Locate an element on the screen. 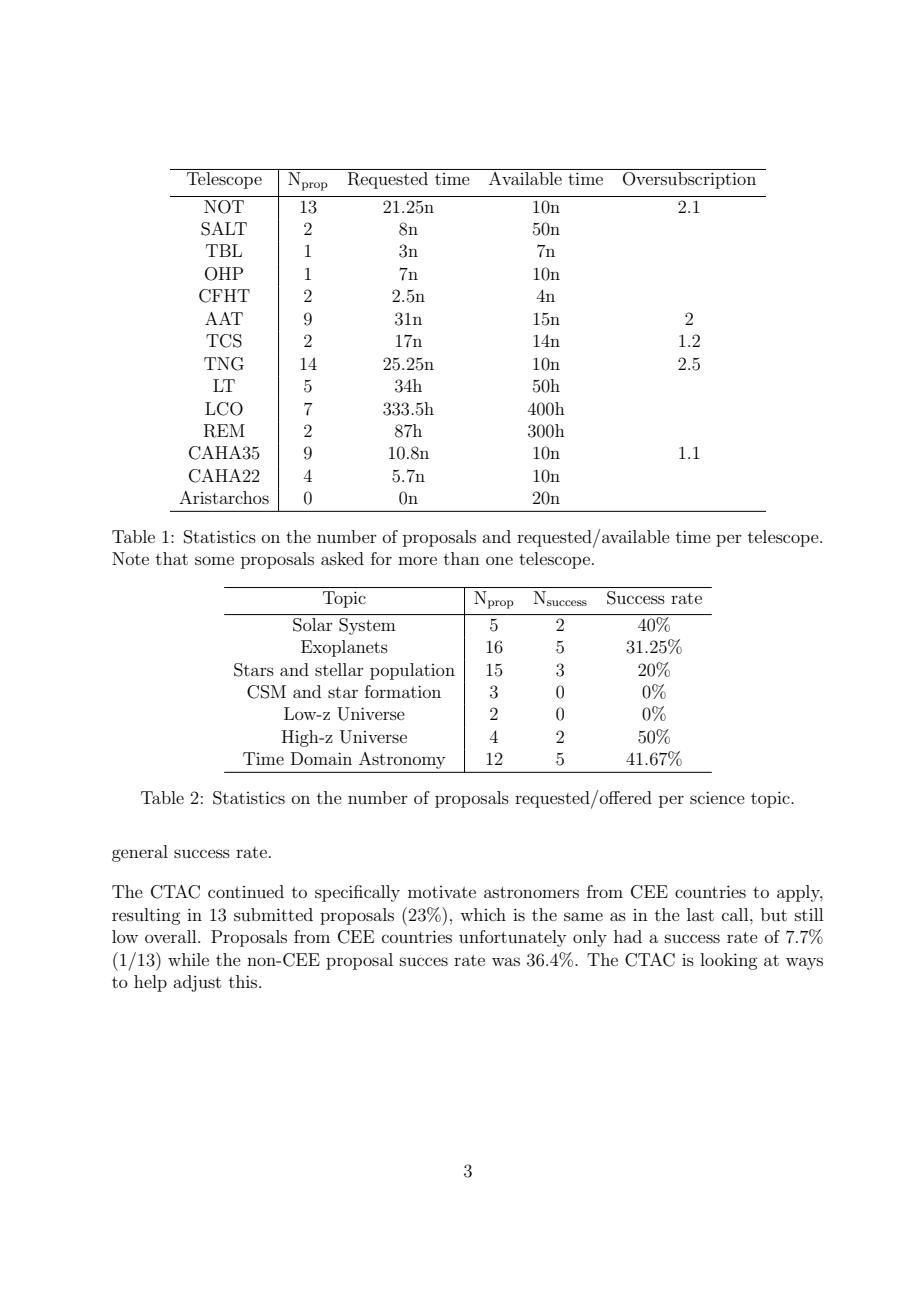 The width and height of the screenshot is (924, 1308). than is located at coordinates (462, 558).
